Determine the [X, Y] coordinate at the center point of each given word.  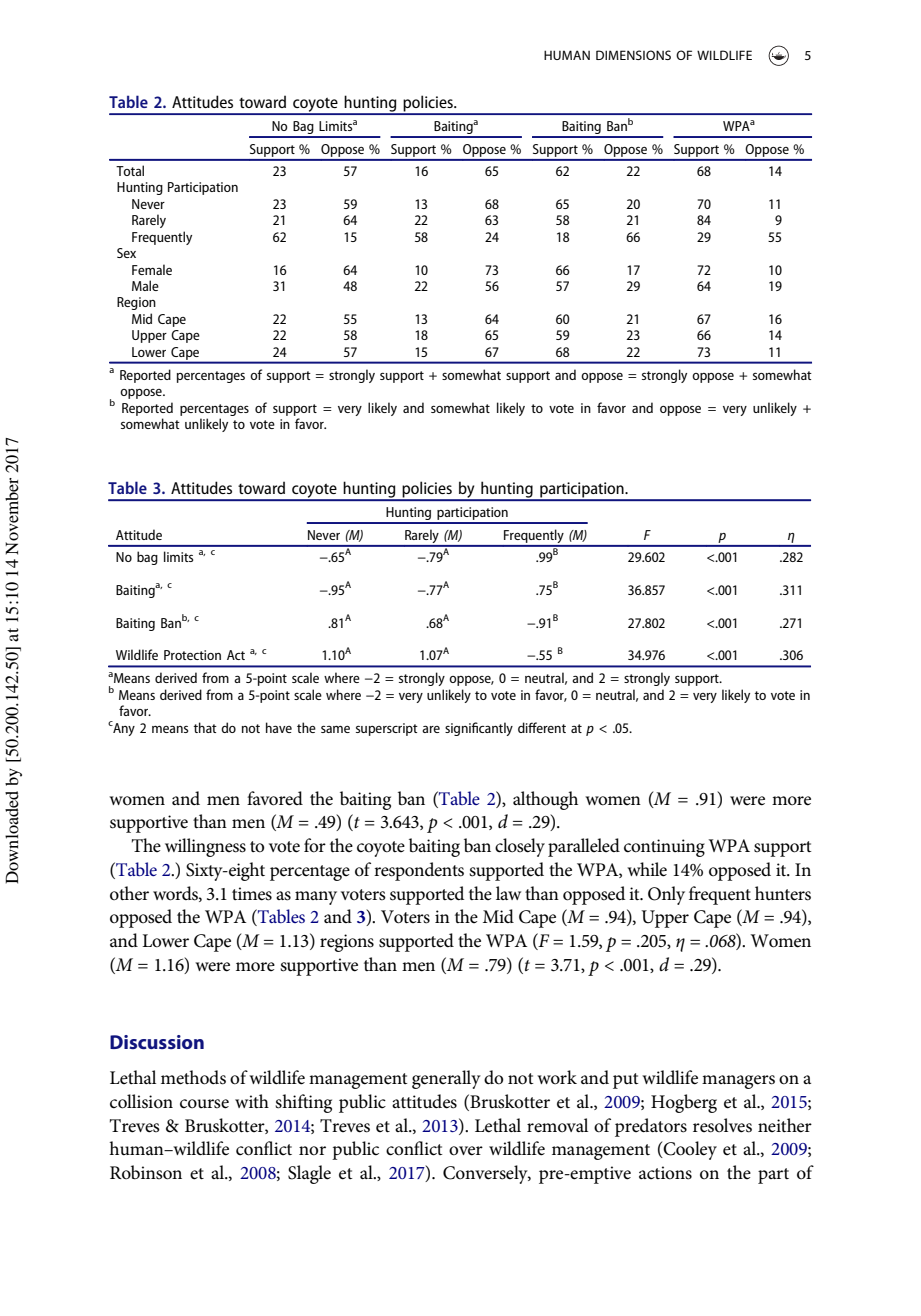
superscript [387, 729]
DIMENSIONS [633, 55]
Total [130, 170]
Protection [192, 655]
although [545, 800]
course [204, 1104]
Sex [126, 253]
